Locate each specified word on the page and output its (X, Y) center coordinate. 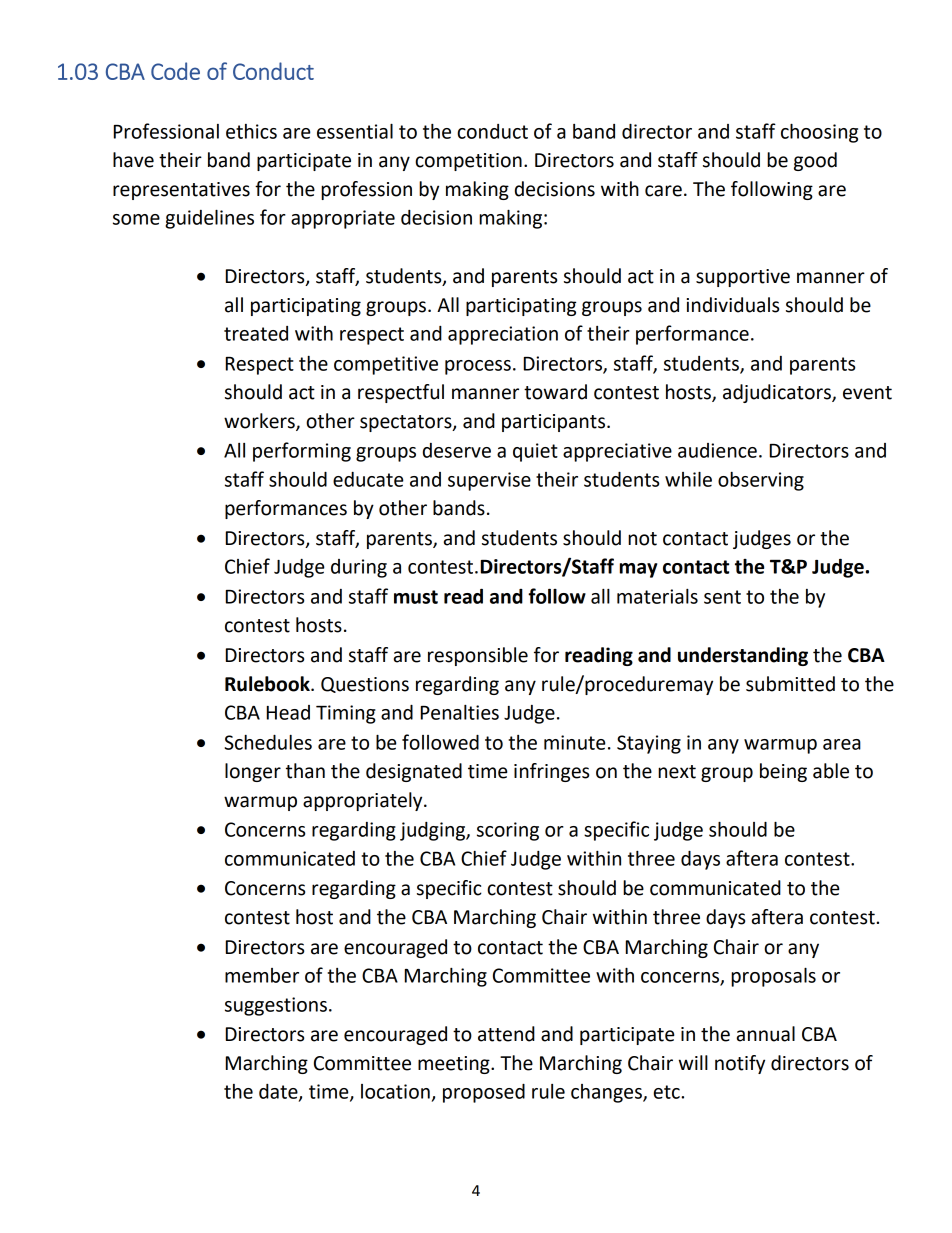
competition (468, 162)
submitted (790, 684)
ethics (251, 131)
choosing (819, 133)
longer (253, 772)
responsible (478, 656)
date (279, 1092)
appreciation (503, 335)
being (783, 772)
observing (761, 481)
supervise (489, 481)
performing (302, 452)
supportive (743, 278)
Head (288, 712)
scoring (508, 831)
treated (256, 333)
